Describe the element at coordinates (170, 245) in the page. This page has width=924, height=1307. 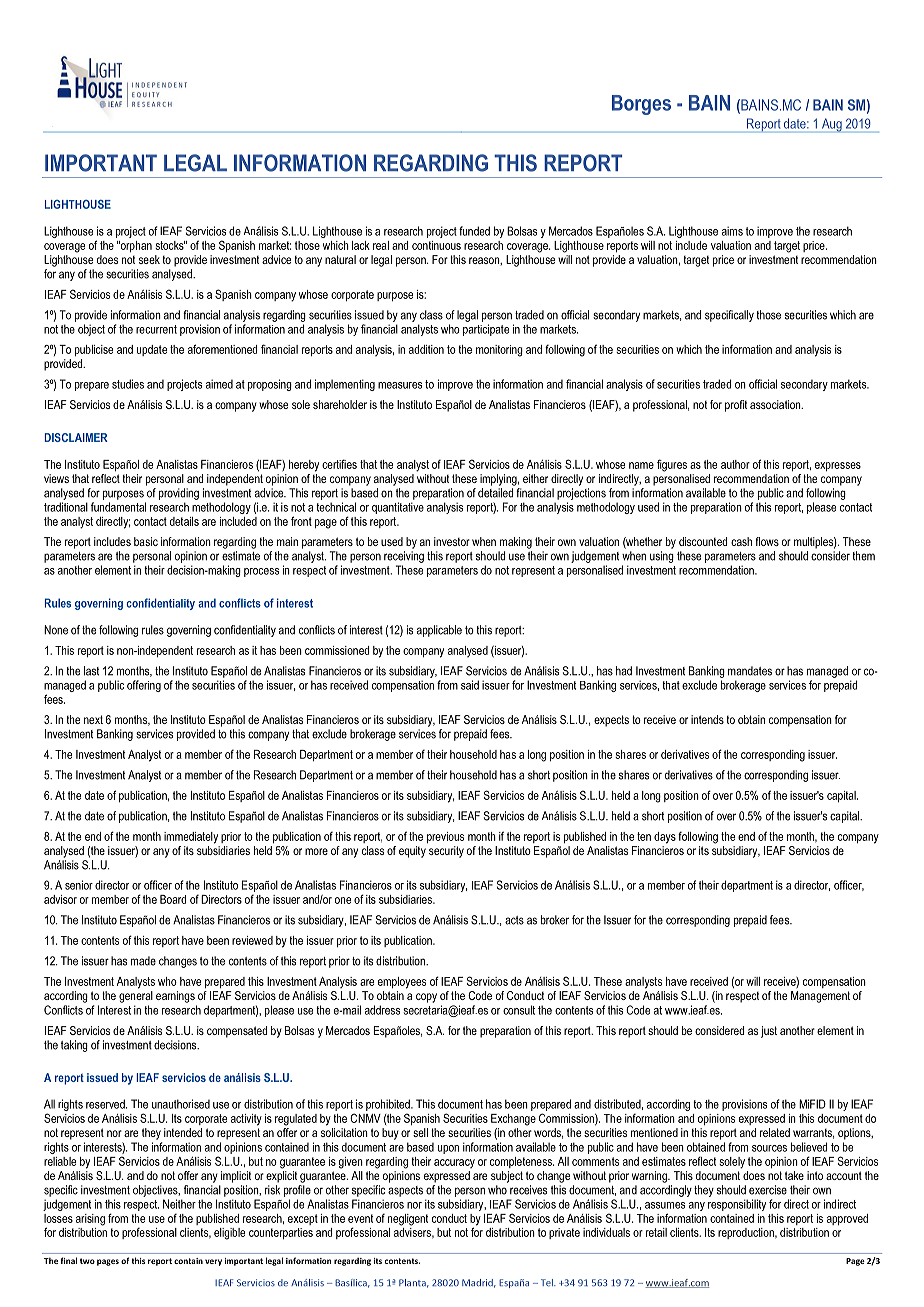
I see `stocks` at that location.
